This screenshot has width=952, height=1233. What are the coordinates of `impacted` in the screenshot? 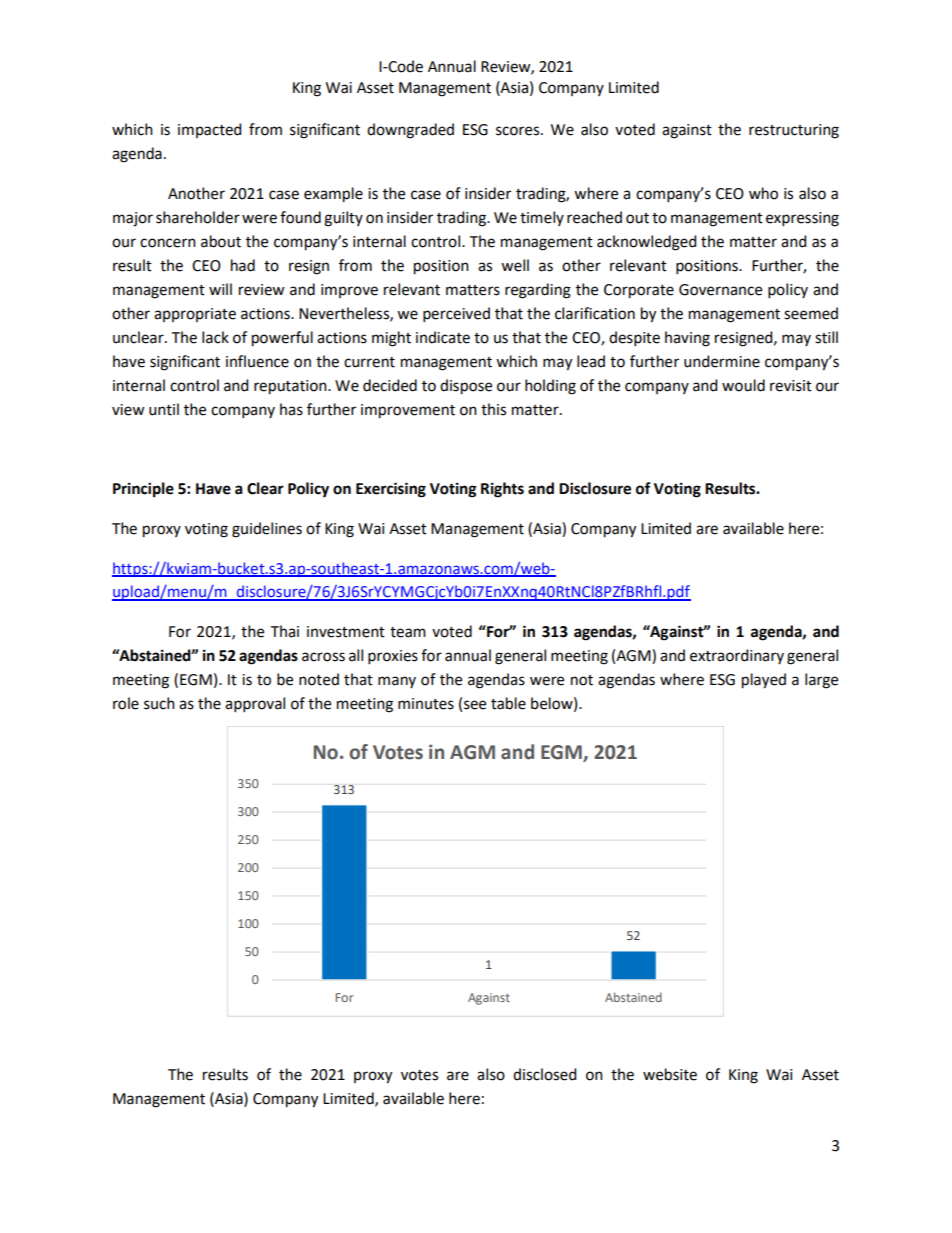 It's located at (209, 130).
